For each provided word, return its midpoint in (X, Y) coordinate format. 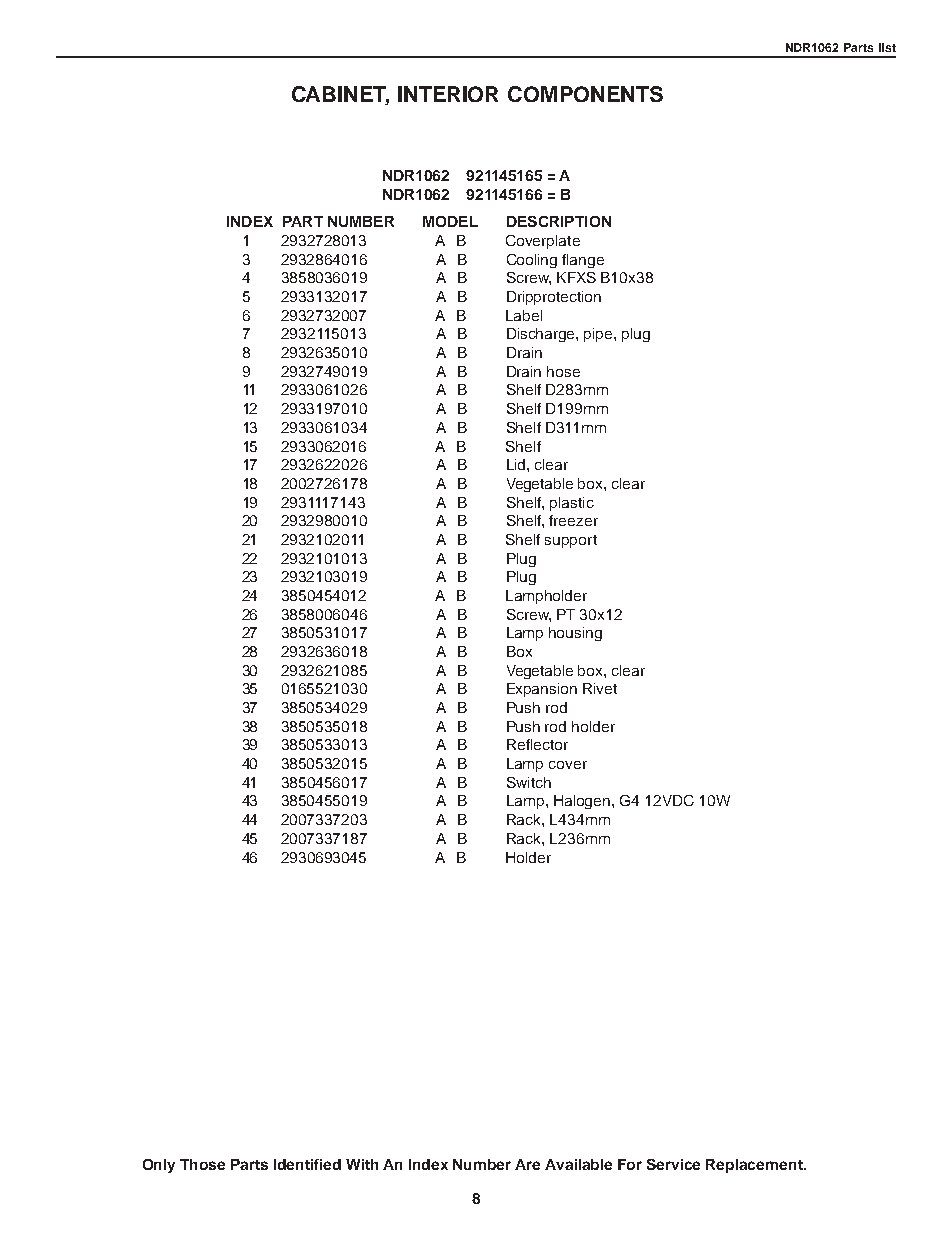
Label (524, 315)
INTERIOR (448, 94)
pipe (599, 335)
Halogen (583, 802)
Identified (307, 1164)
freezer (573, 520)
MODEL (450, 221)
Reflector (537, 744)
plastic (572, 504)
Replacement (755, 1166)
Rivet (600, 688)
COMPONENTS (585, 94)
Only (159, 1166)
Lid (517, 464)
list (887, 47)
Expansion (542, 690)
